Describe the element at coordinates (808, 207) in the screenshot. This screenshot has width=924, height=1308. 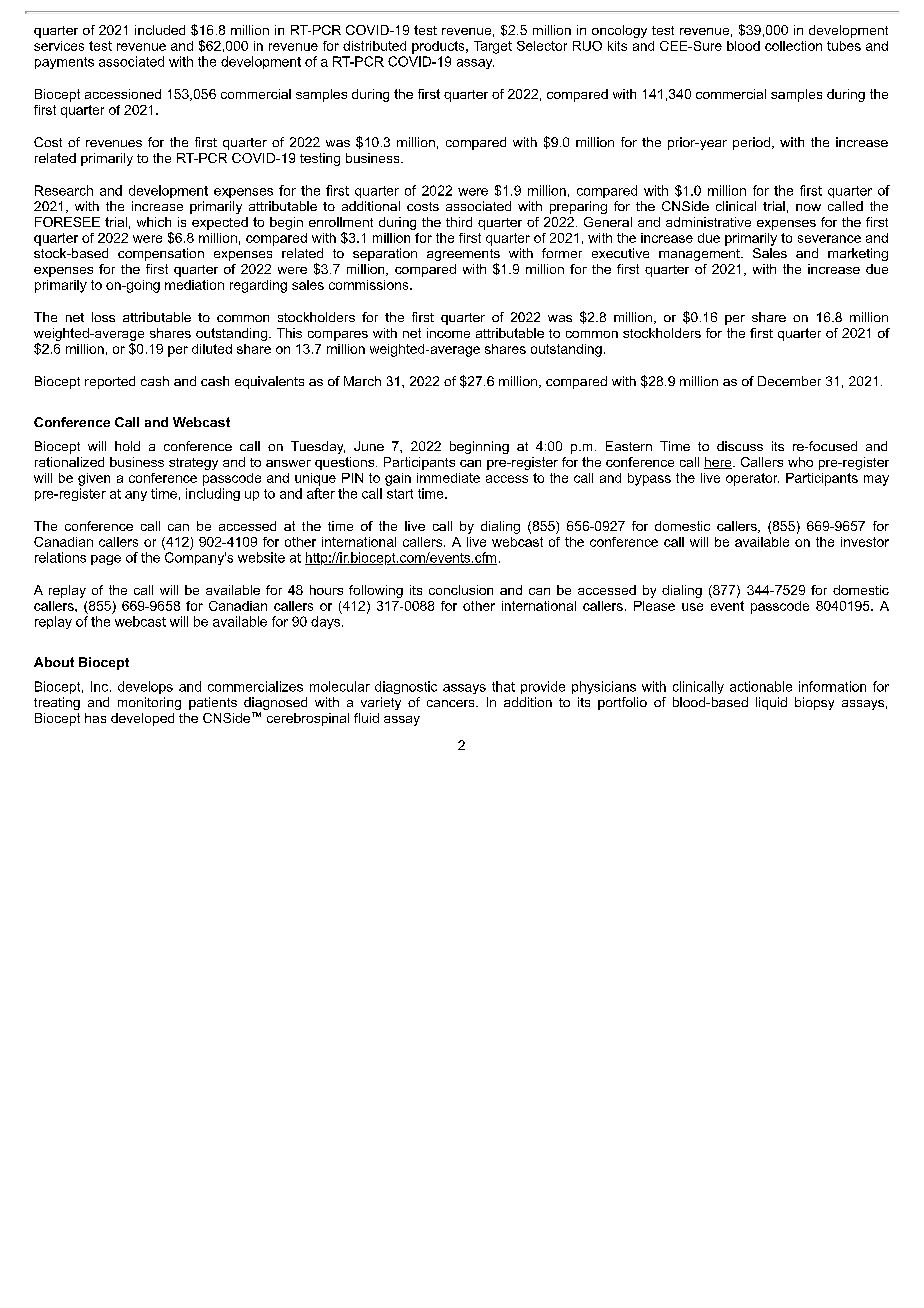
I see `now` at that location.
